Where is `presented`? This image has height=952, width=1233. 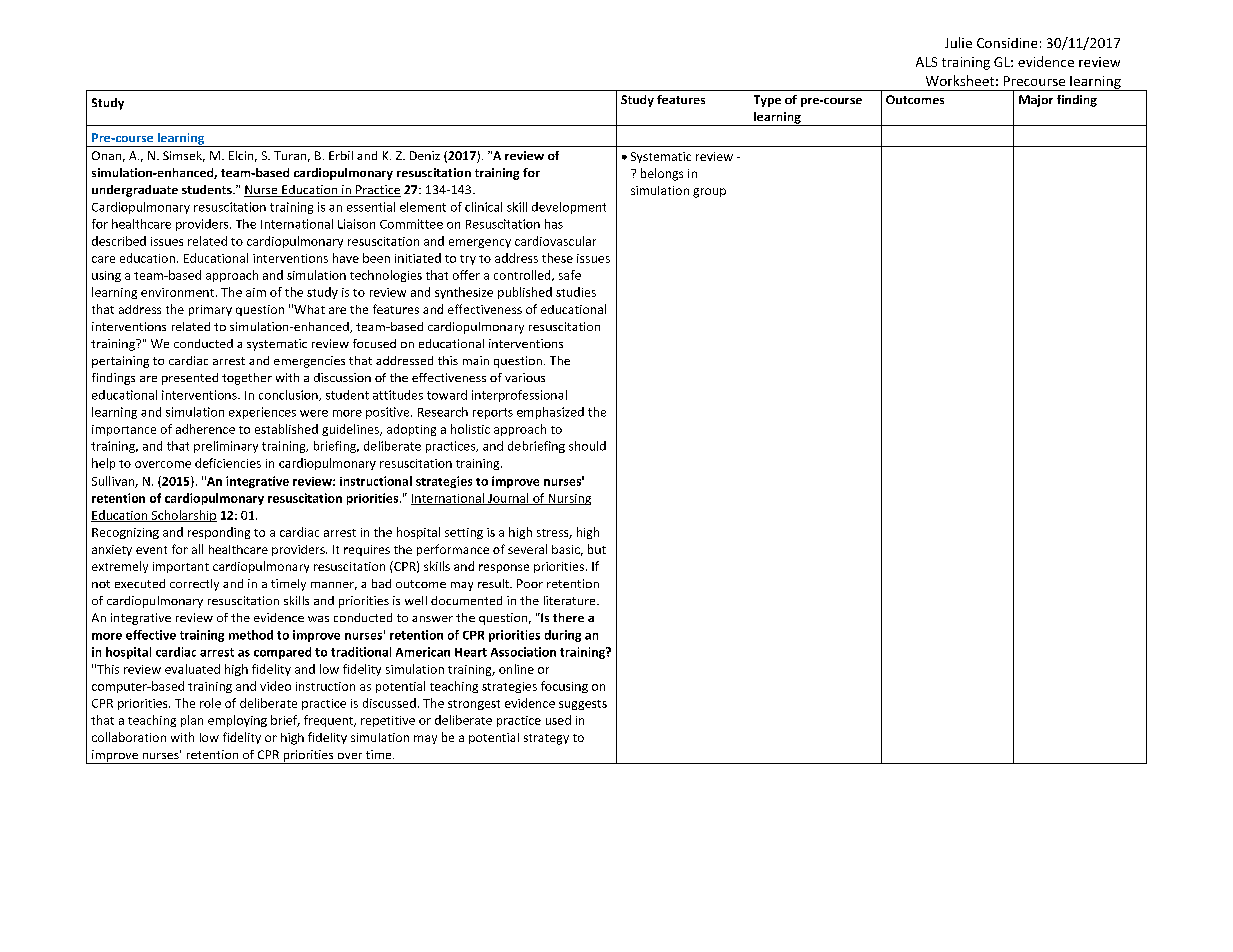
presented is located at coordinates (190, 379).
